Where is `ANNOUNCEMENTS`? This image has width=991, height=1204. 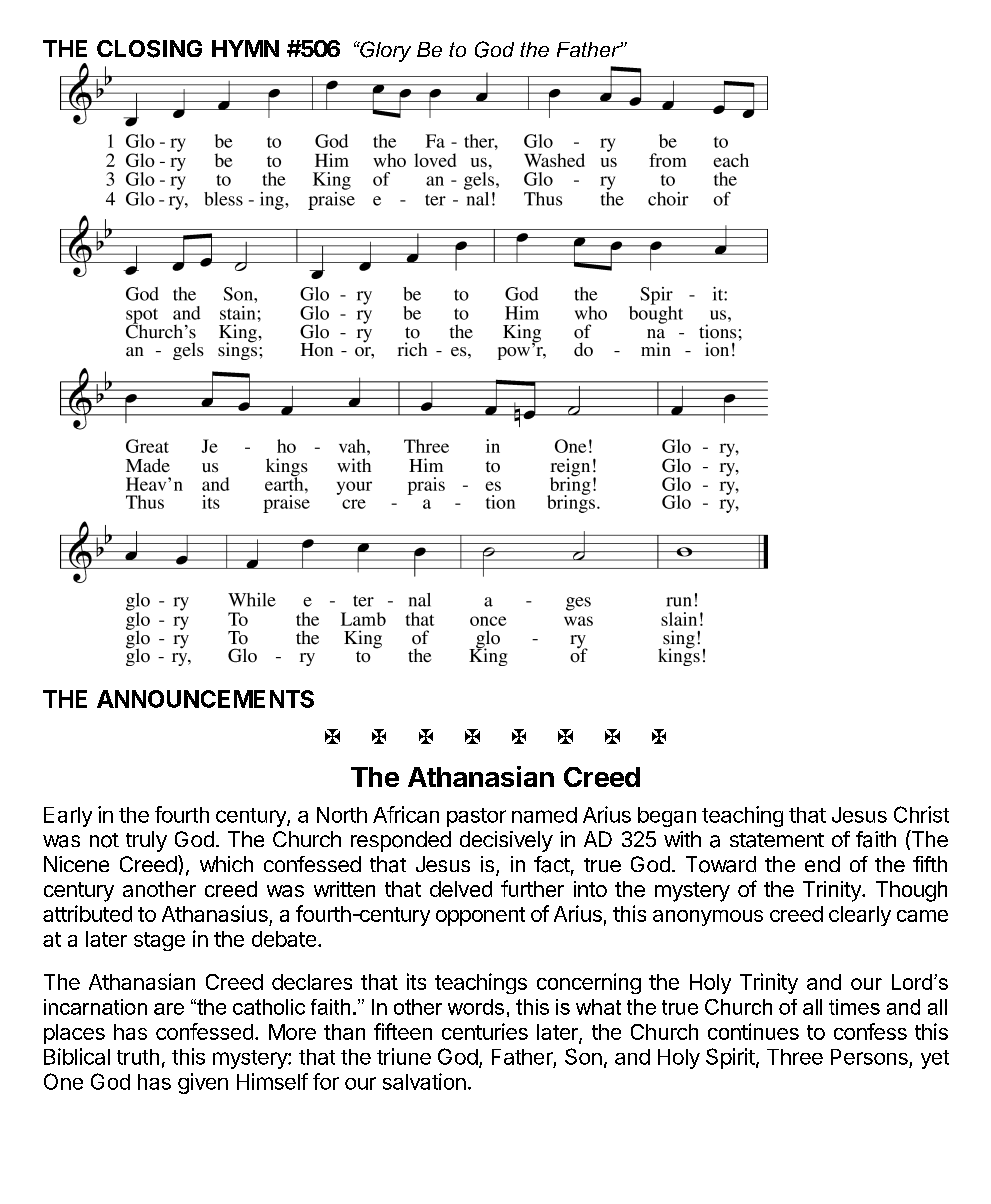
ANNOUNCEMENTS is located at coordinates (205, 699).
